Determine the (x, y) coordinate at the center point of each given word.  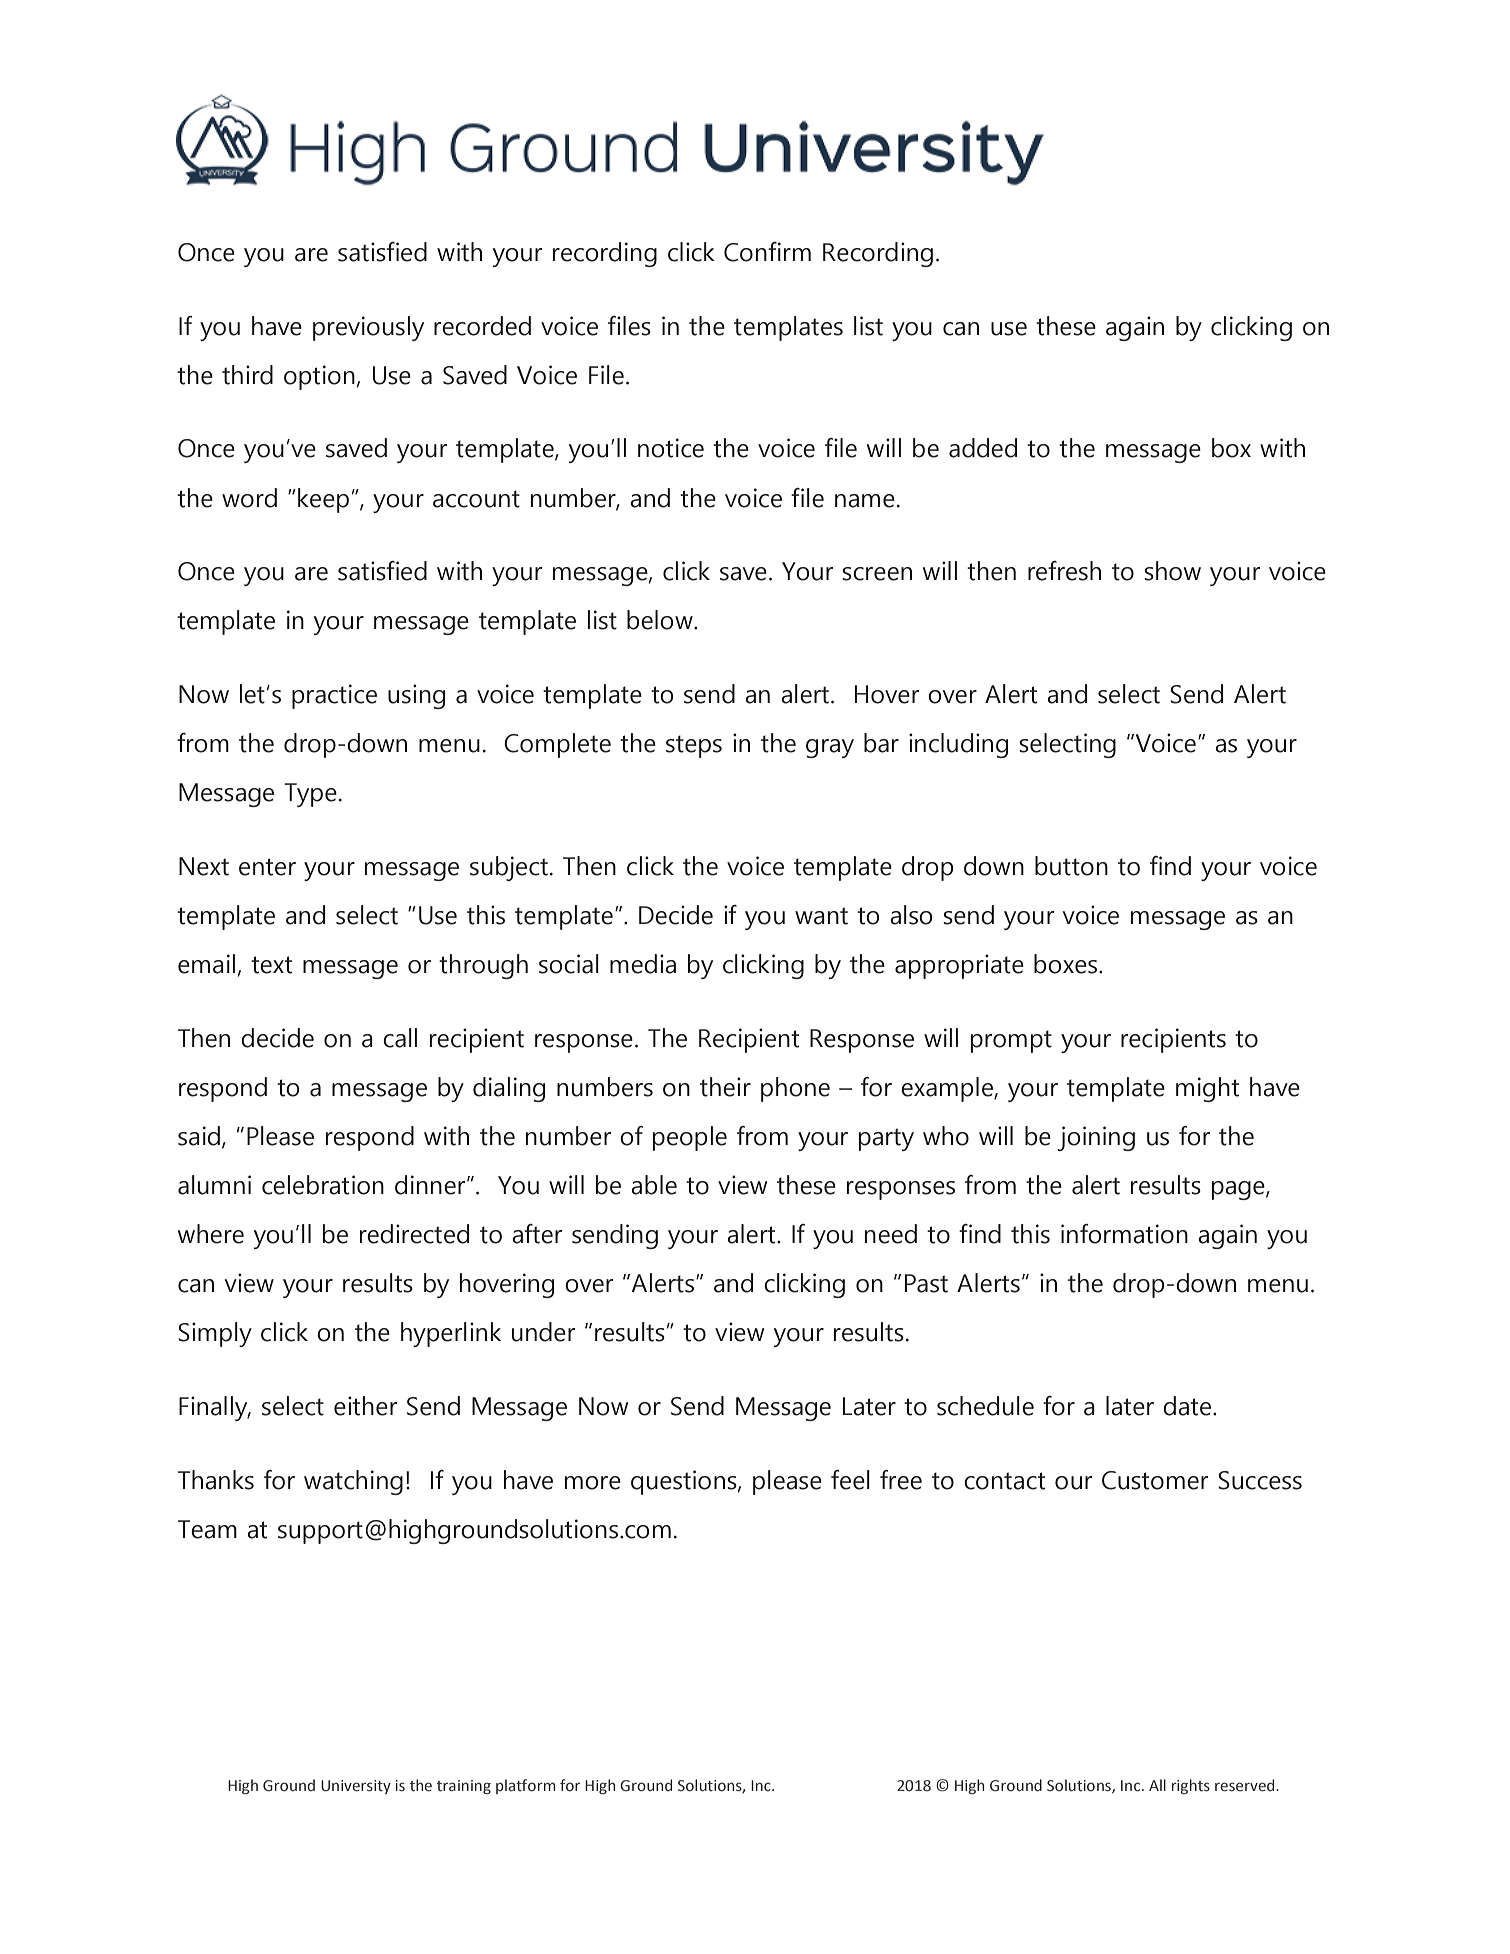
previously (368, 328)
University (356, 1787)
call (400, 1038)
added (983, 448)
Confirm (767, 252)
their (725, 1087)
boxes (1067, 964)
